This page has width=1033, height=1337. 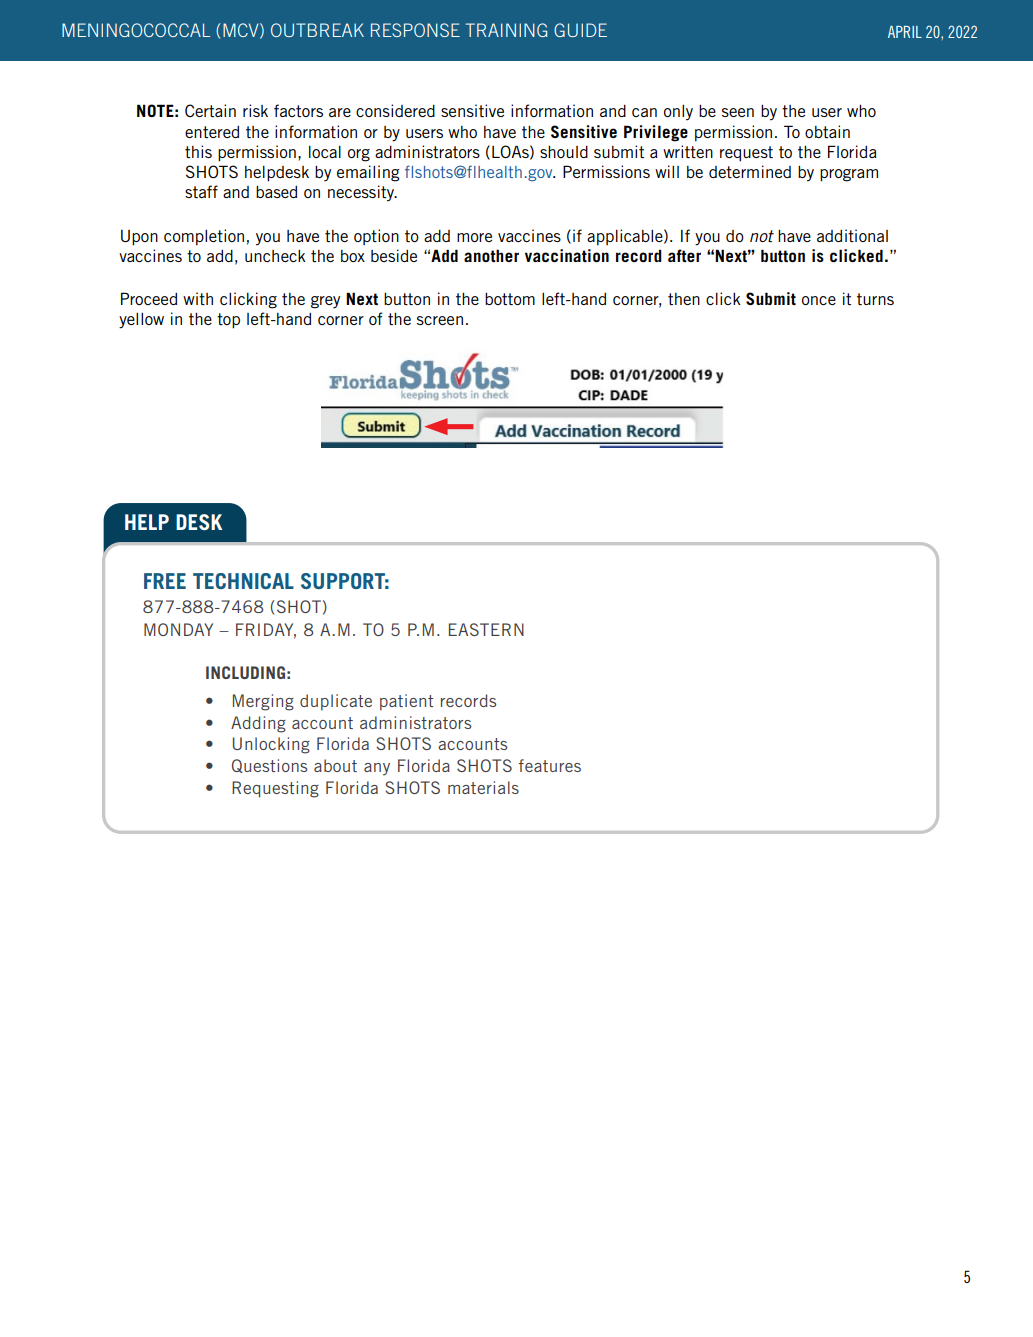 What do you see at coordinates (506, 30) in the page?
I see `TRAINING` at bounding box center [506, 30].
